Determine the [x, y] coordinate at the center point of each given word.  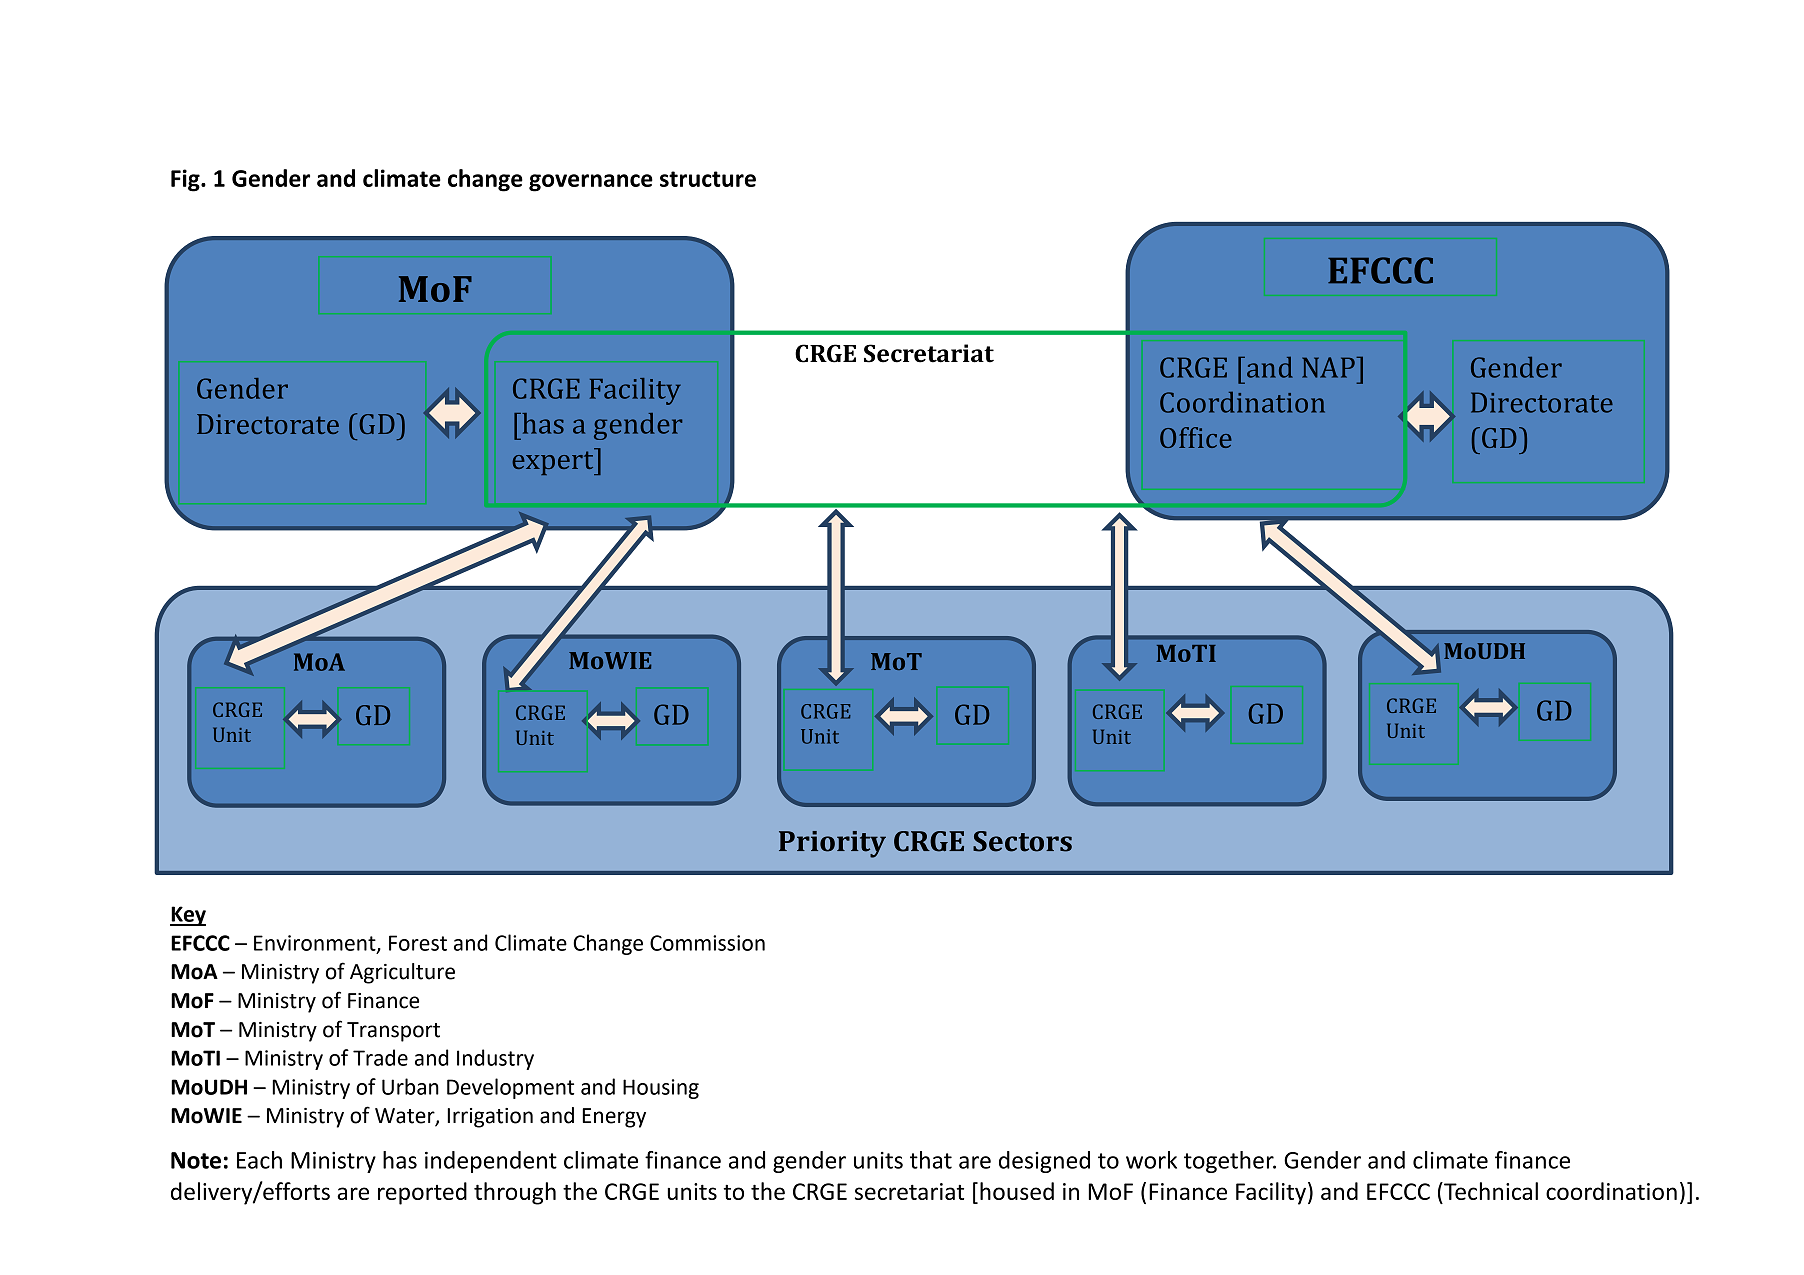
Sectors [1022, 841]
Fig [186, 180]
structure [708, 179]
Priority [832, 844]
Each [259, 1160]
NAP [1329, 367]
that [931, 1160]
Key [188, 916]
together [1230, 1162]
